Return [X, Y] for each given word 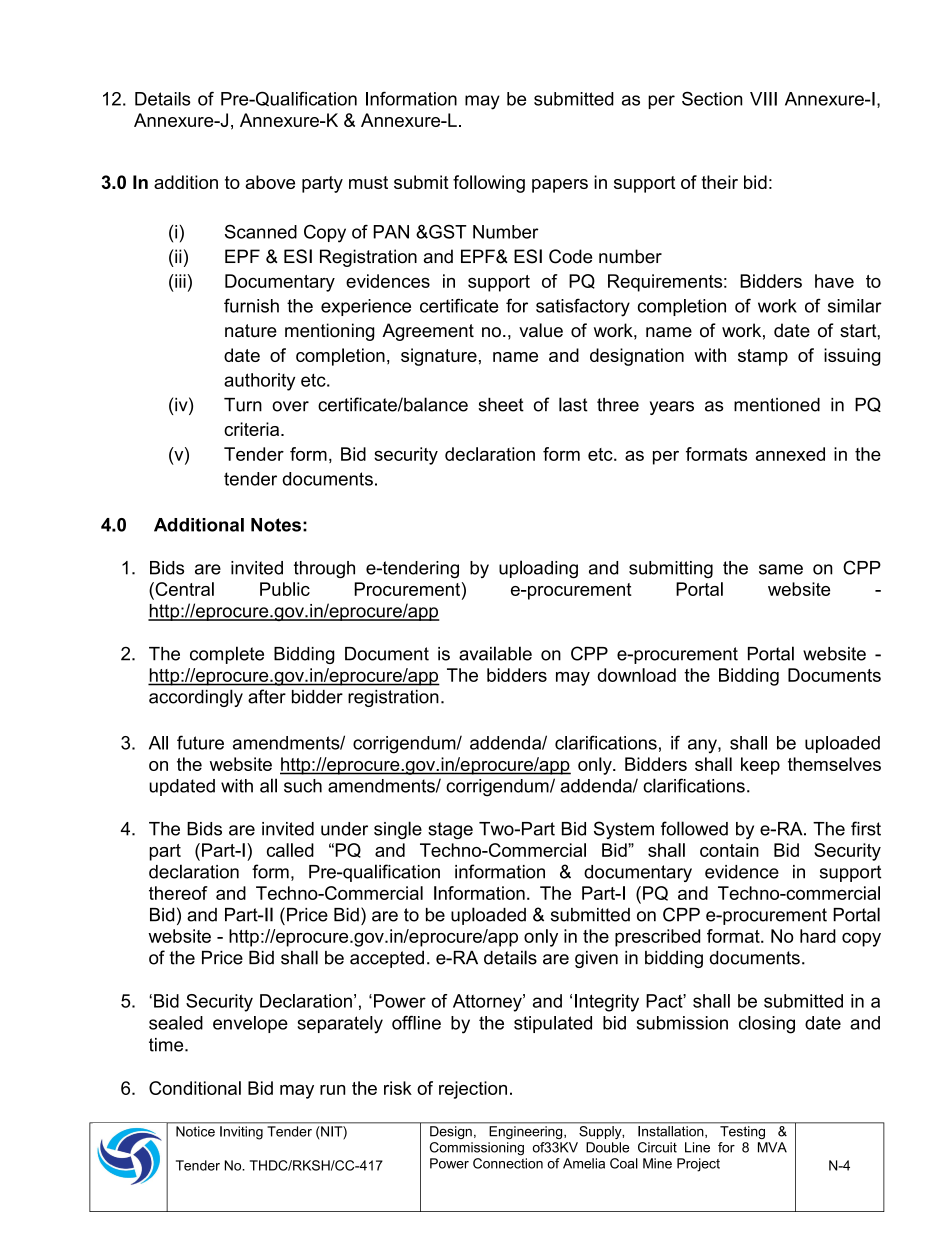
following [489, 184]
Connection [508, 1163]
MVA [772, 1147]
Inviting [241, 1133]
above [270, 182]
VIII [763, 99]
